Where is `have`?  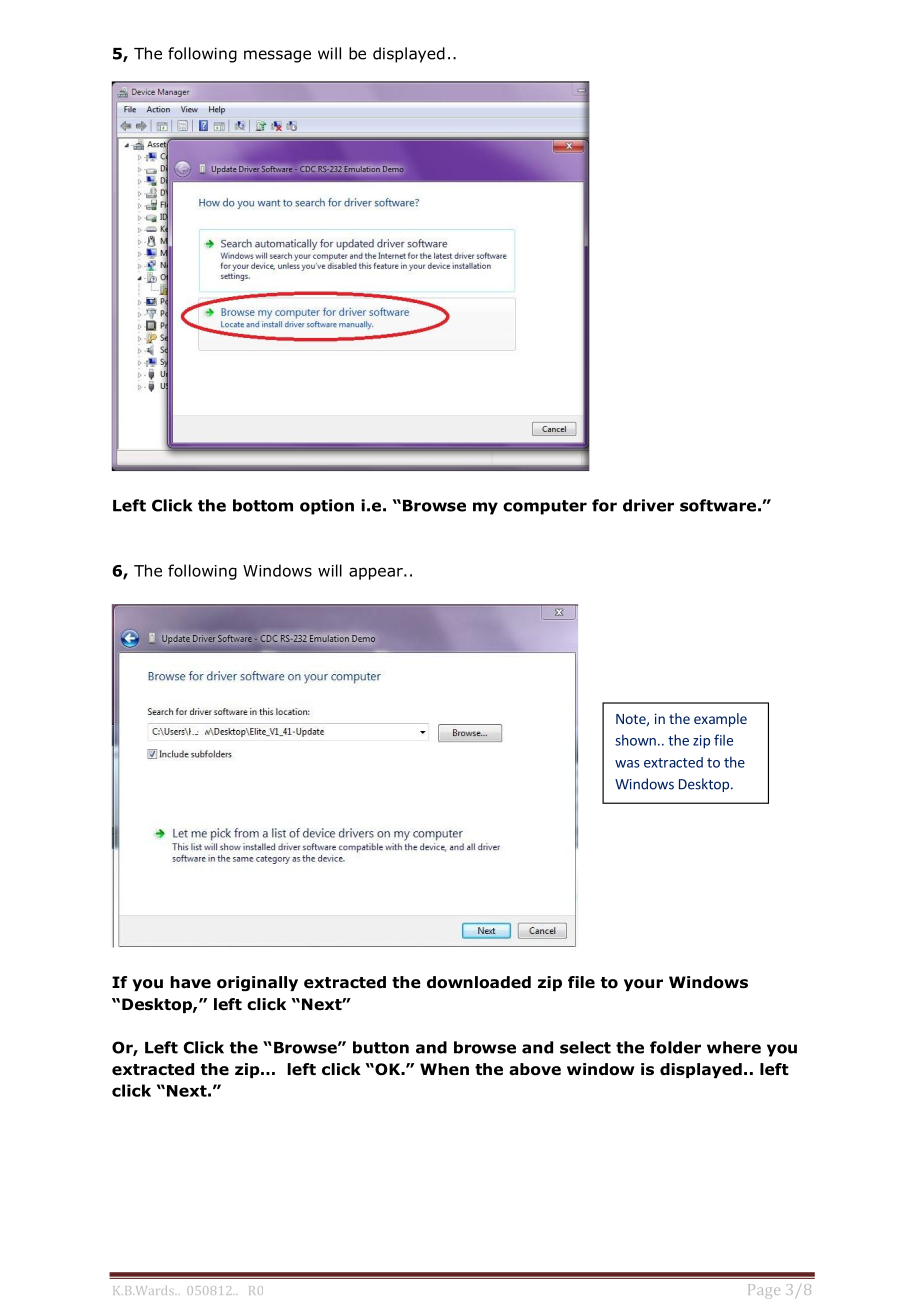
have is located at coordinates (190, 982).
